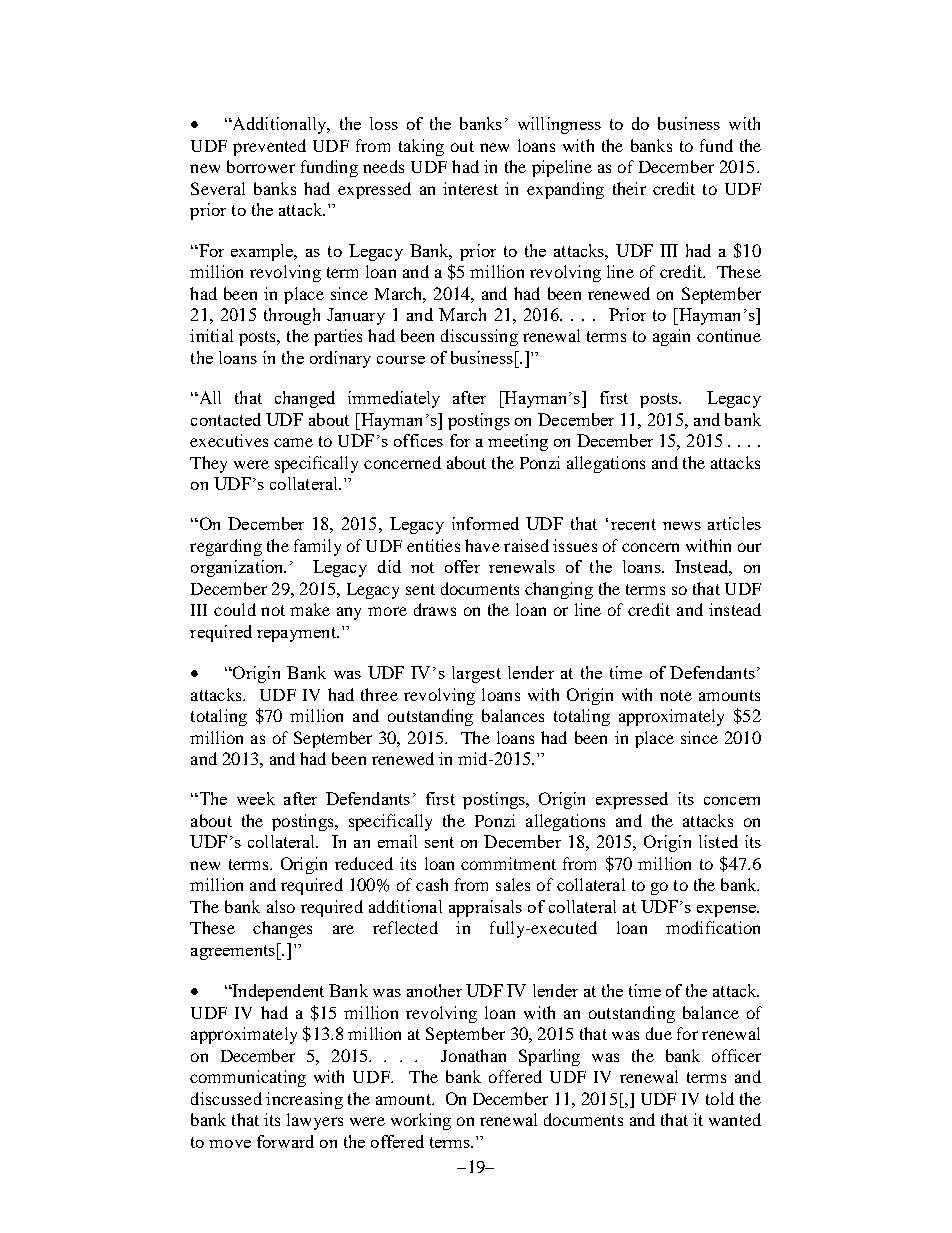  What do you see at coordinates (629, 188) in the screenshot?
I see `their` at bounding box center [629, 188].
